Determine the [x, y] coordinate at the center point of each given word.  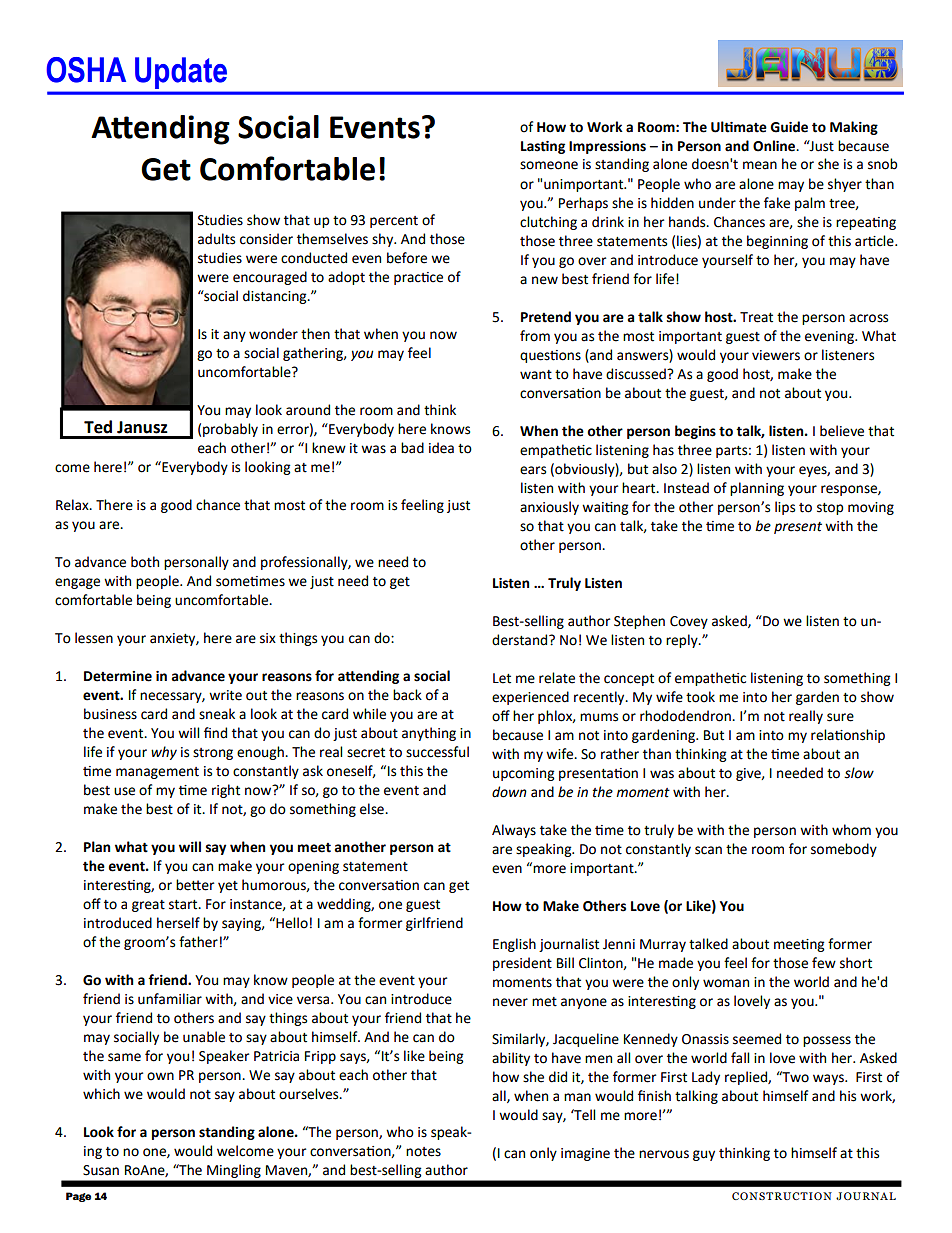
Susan [101, 1170]
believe [842, 431]
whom [851, 830]
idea [441, 448]
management [157, 773]
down [509, 792]
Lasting [543, 147]
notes [423, 1152]
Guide [789, 127]
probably [230, 430]
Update [181, 73]
